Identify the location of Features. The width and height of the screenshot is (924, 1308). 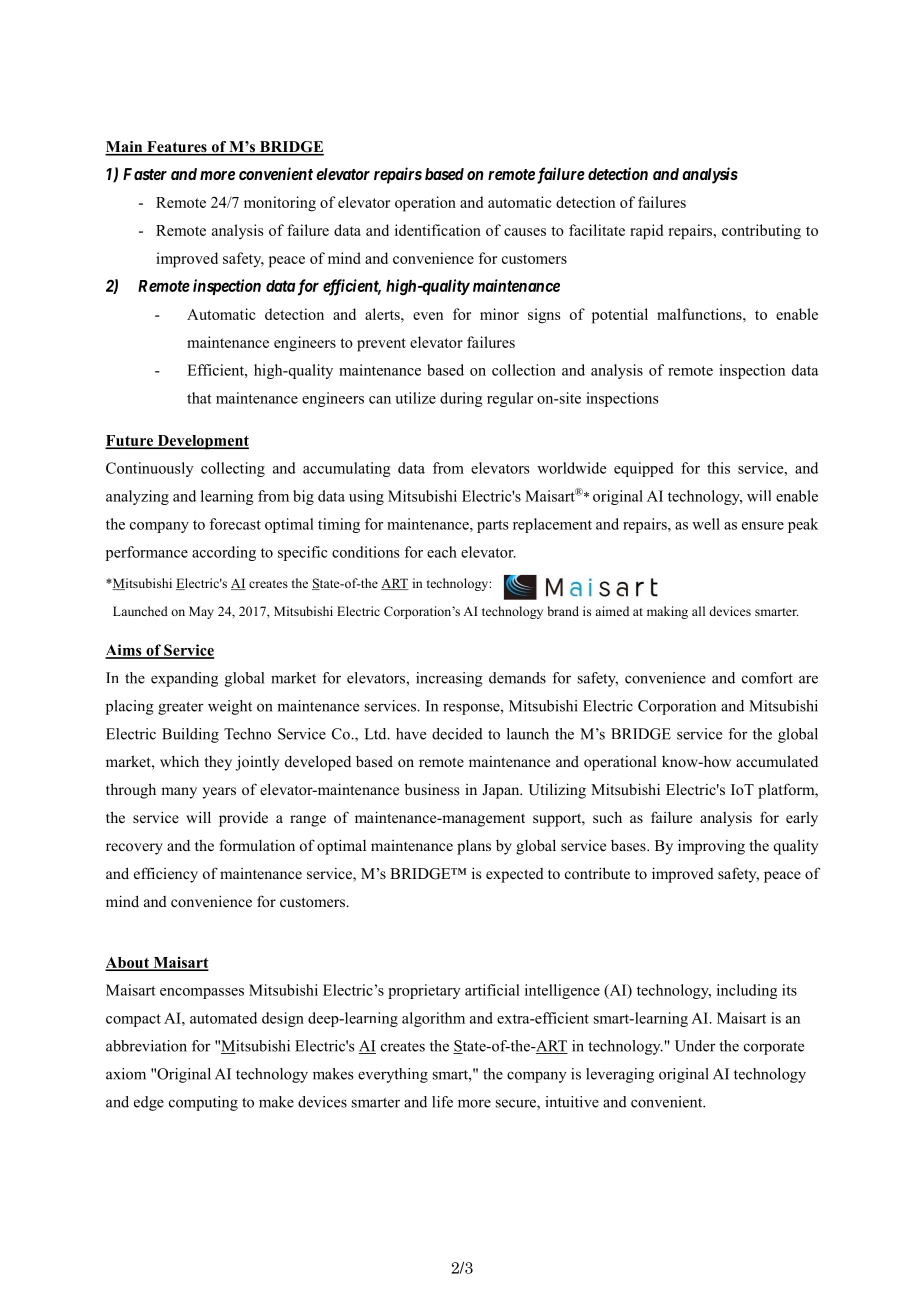
(177, 148).
